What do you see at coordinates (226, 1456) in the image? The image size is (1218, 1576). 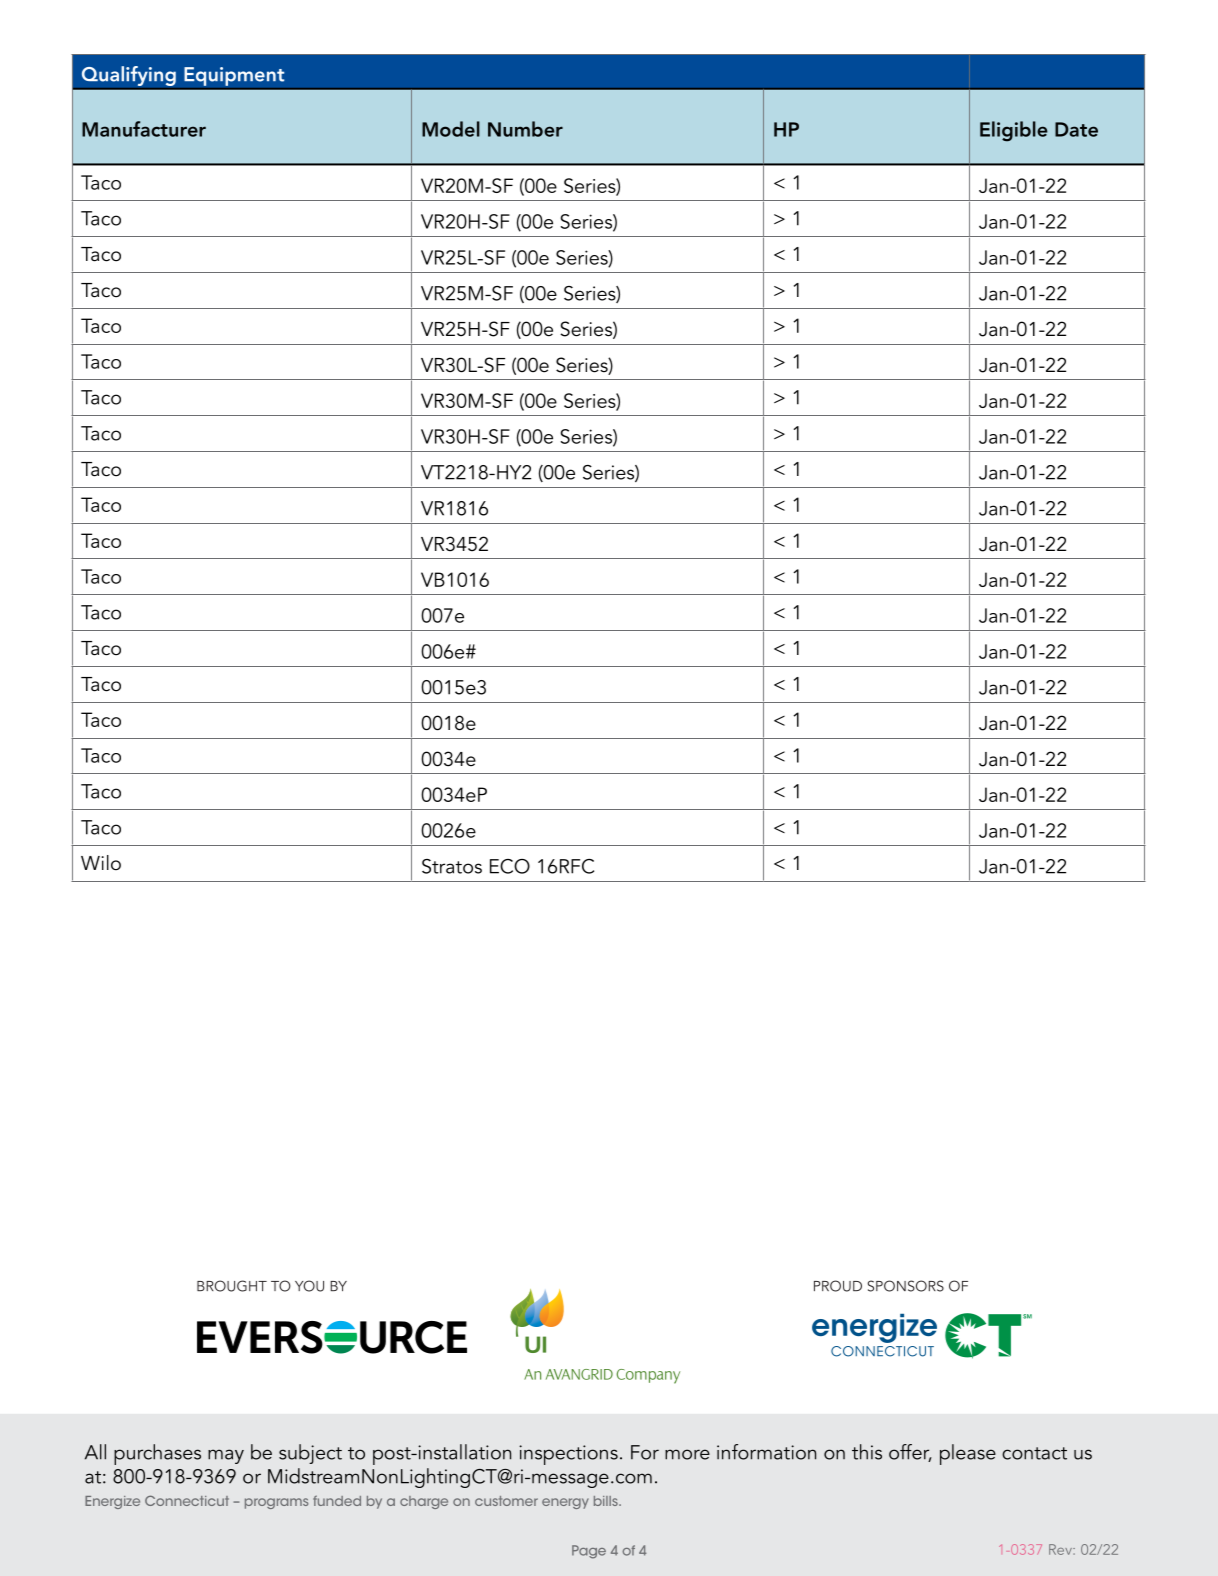 I see `may` at bounding box center [226, 1456].
